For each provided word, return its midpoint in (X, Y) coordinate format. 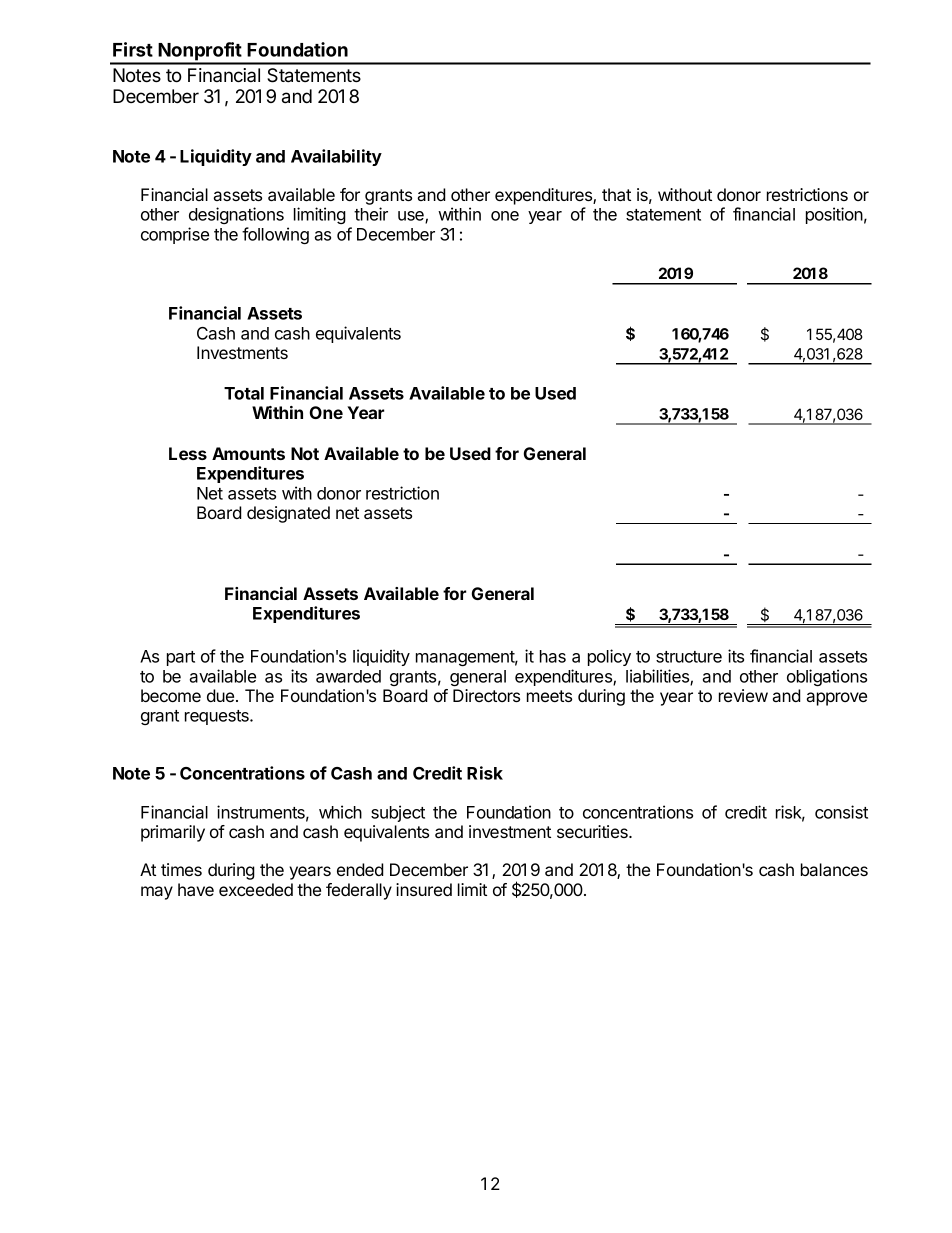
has (553, 656)
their (371, 214)
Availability (336, 157)
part (181, 658)
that (616, 194)
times (181, 869)
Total (244, 393)
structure (689, 657)
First (133, 49)
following (275, 235)
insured (424, 889)
